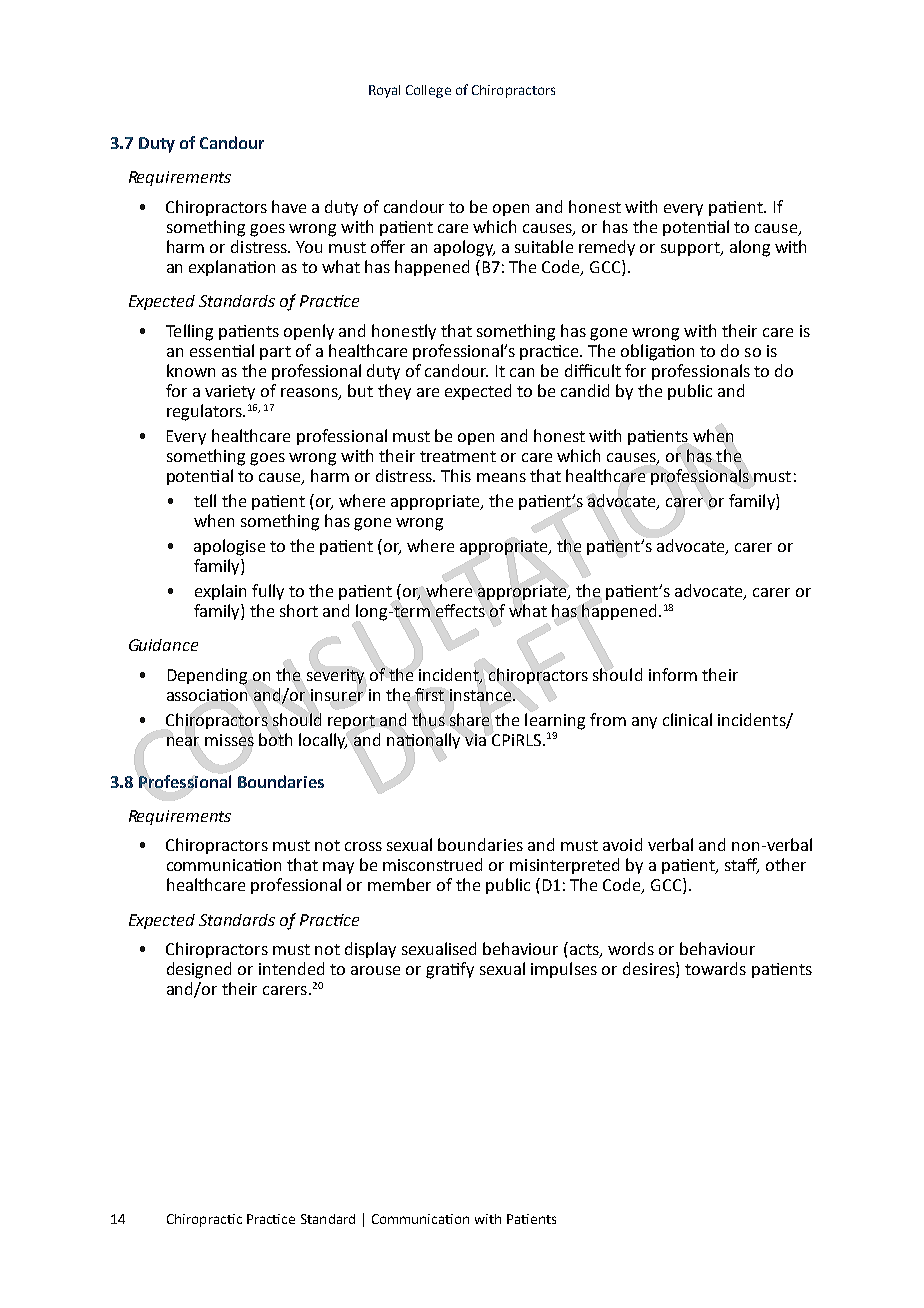  Describe the element at coordinates (207, 676) in the page. I see `Depending` at that location.
